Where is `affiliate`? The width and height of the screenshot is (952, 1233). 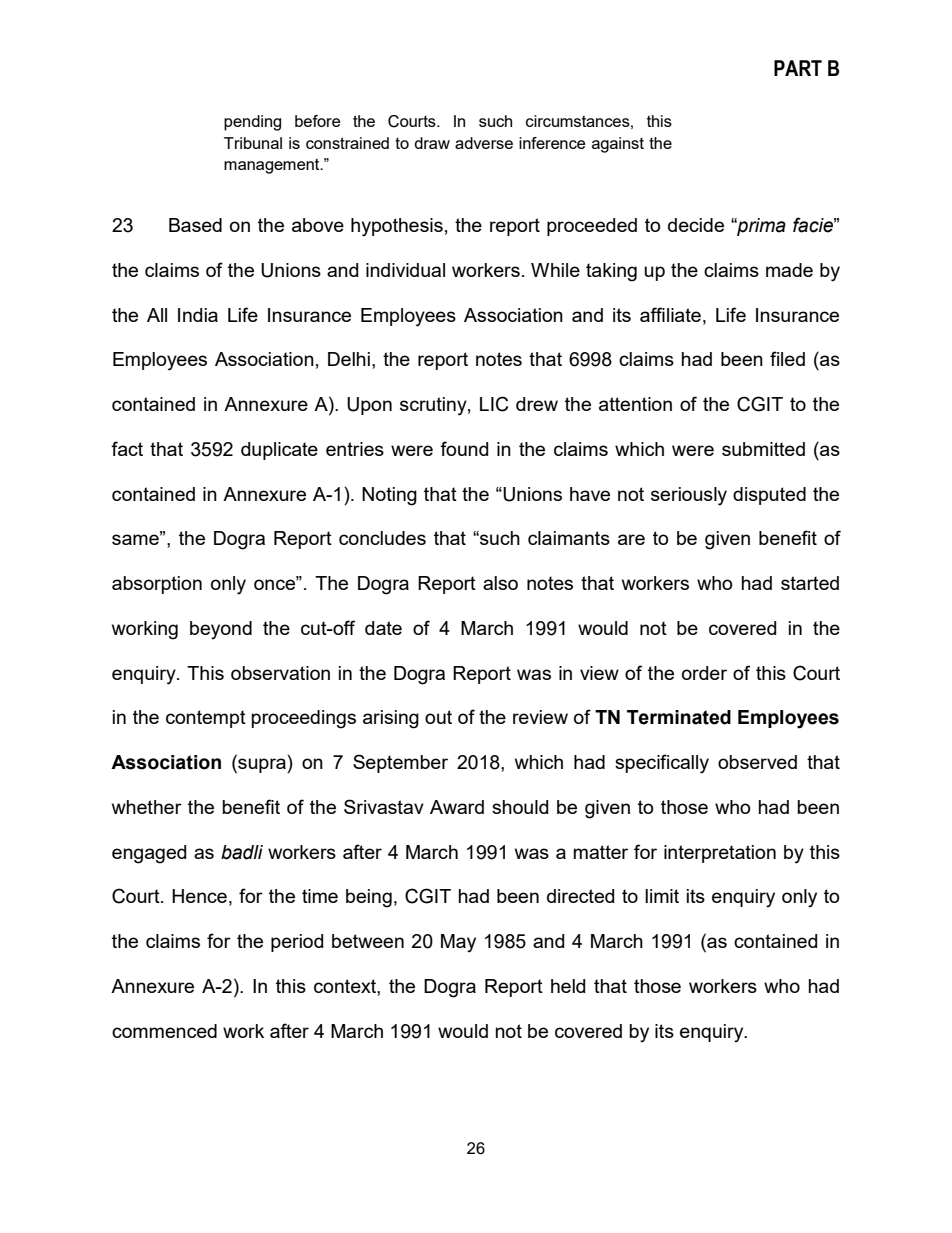 affiliate is located at coordinates (670, 314).
